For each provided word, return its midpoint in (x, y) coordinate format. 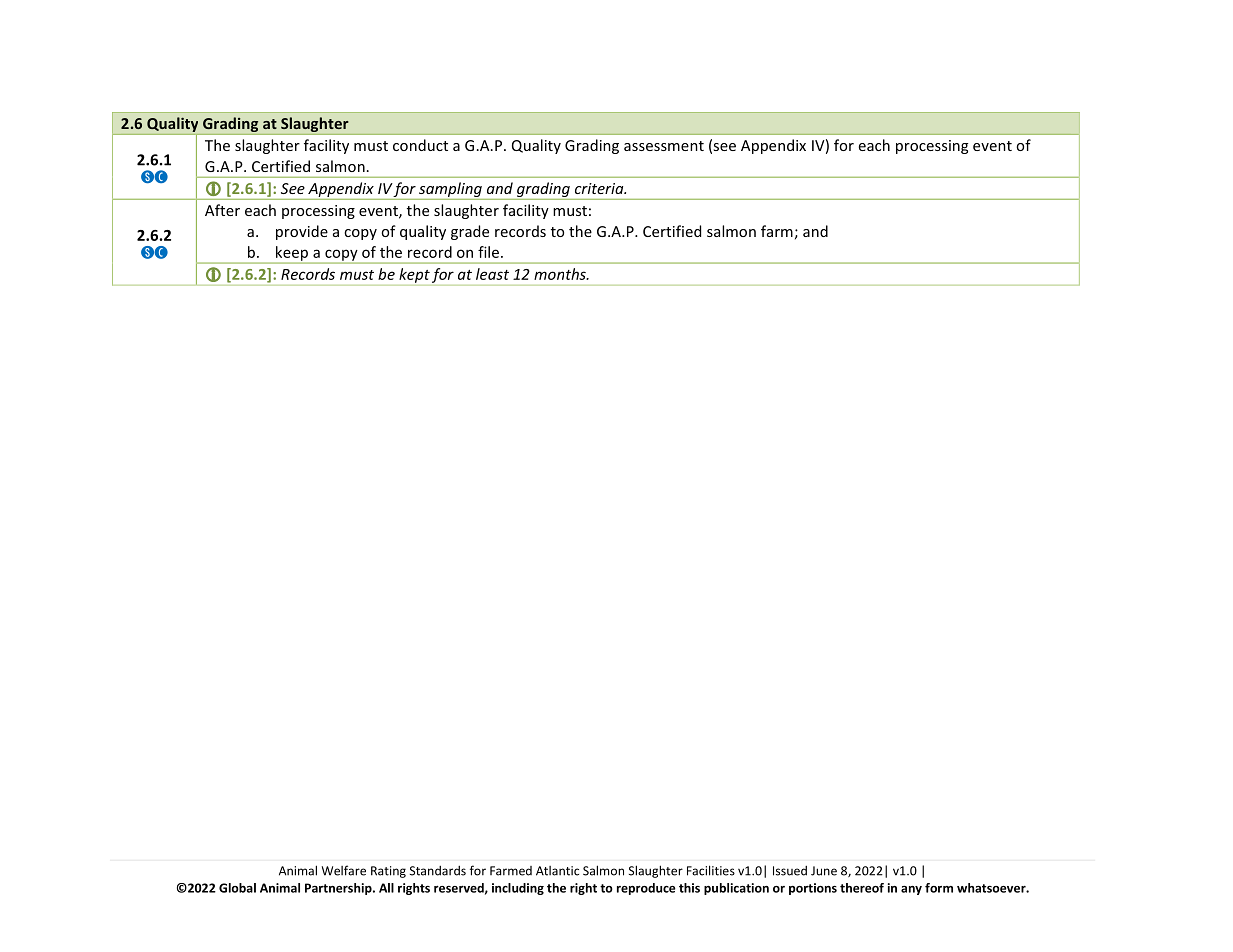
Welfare (344, 870)
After (222, 210)
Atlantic (557, 871)
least (492, 274)
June (824, 871)
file (490, 252)
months (561, 274)
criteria (600, 188)
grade (470, 232)
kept (414, 275)
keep (292, 254)
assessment (664, 146)
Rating (388, 872)
